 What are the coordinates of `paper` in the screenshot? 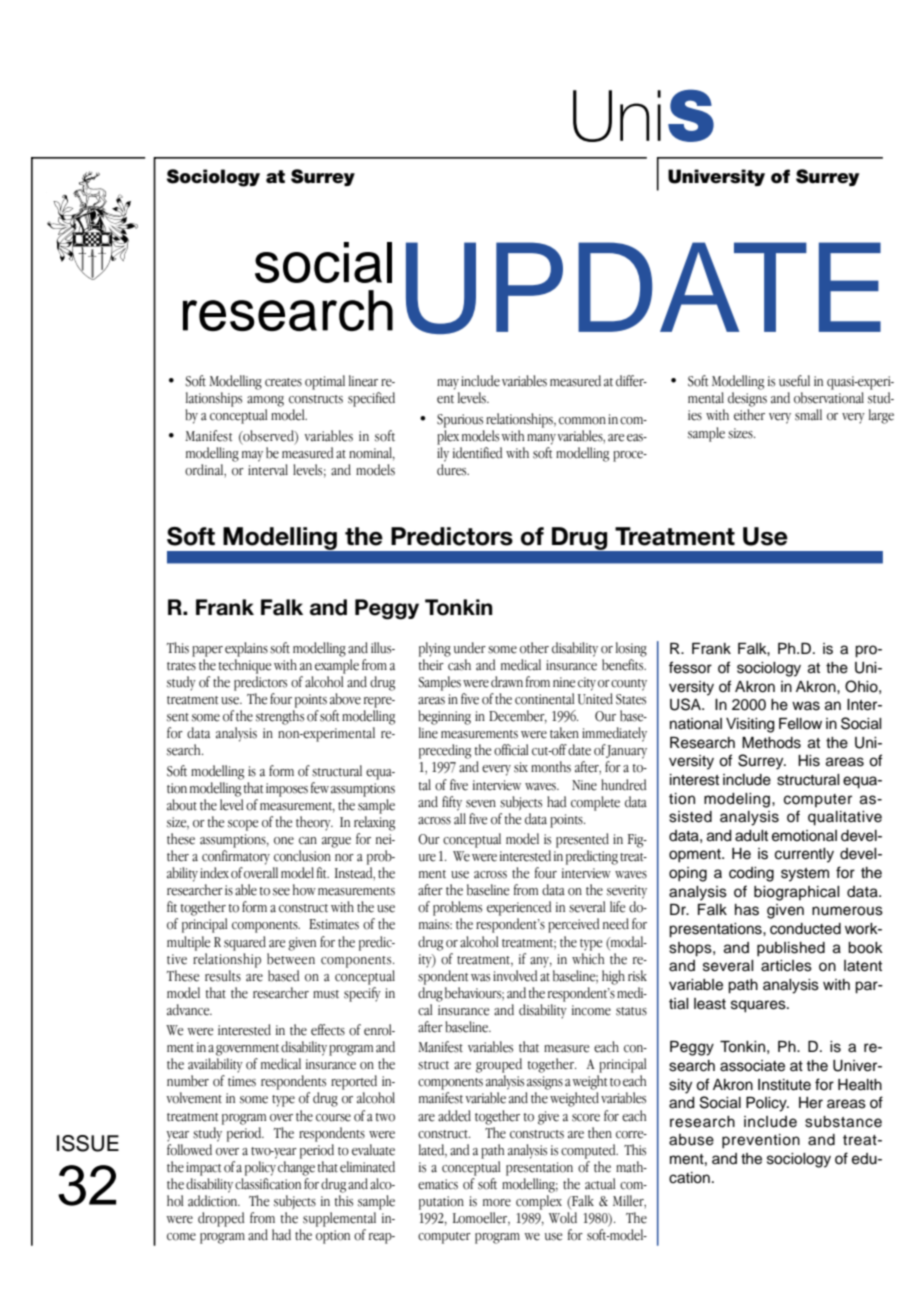 It's located at (207, 651).
